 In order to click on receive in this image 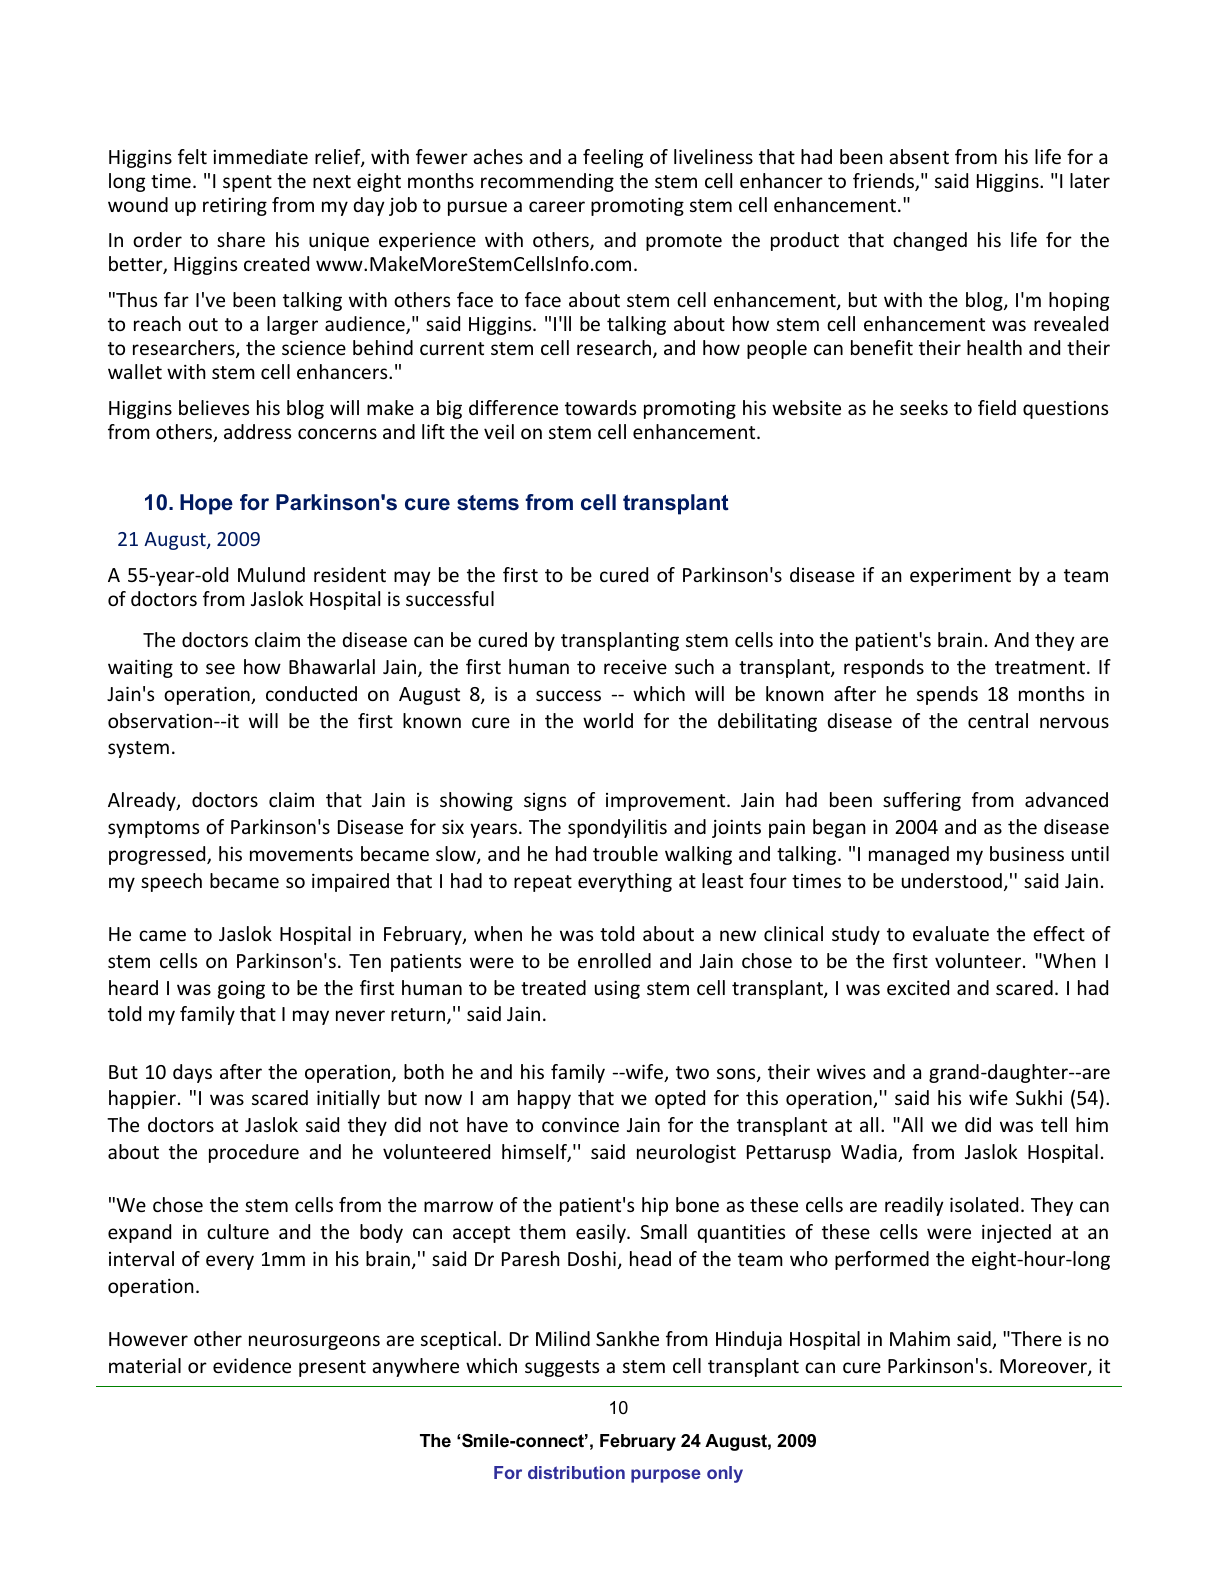, I will do `click(635, 667)`.
